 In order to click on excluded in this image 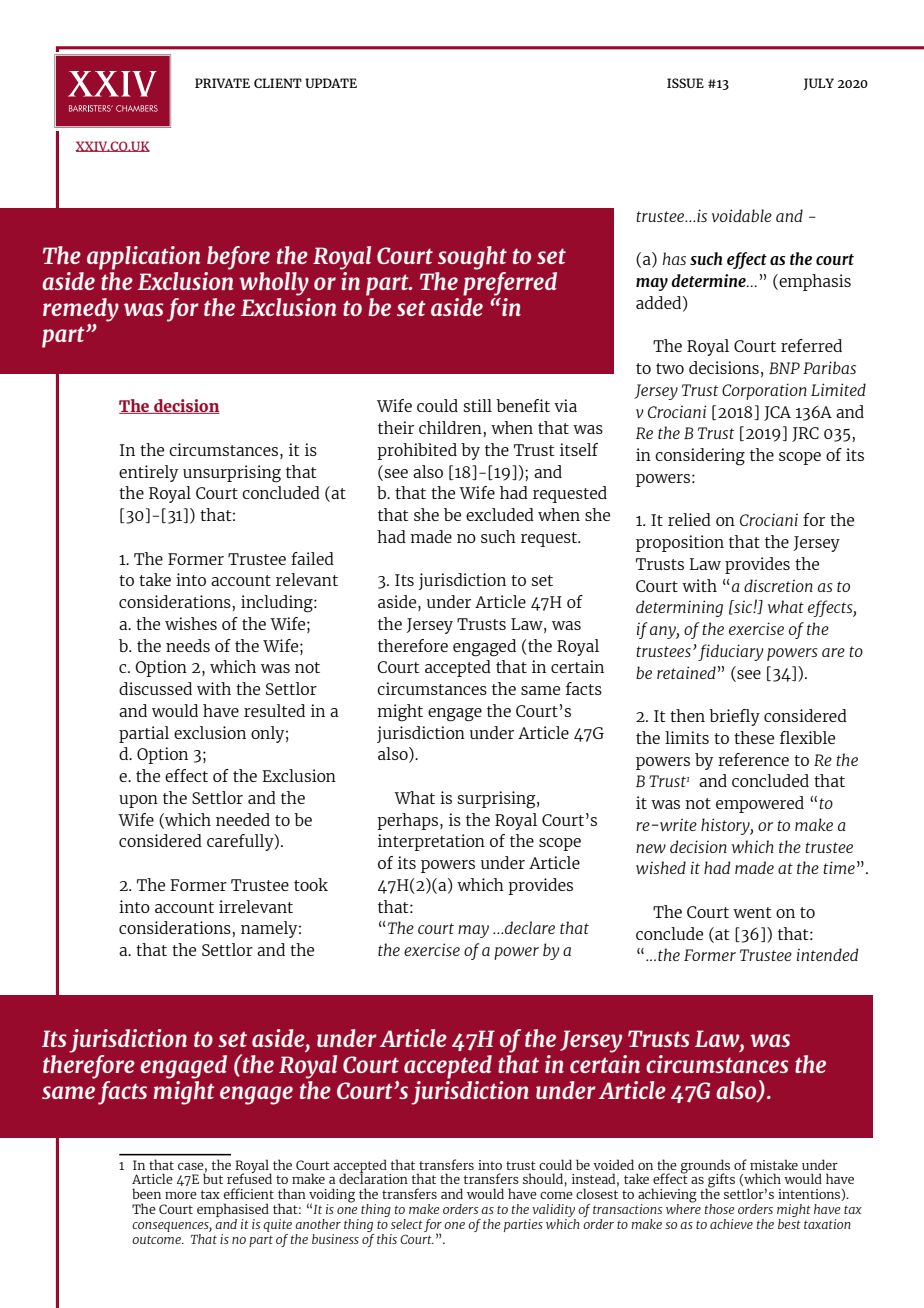, I will do `click(500, 514)`.
